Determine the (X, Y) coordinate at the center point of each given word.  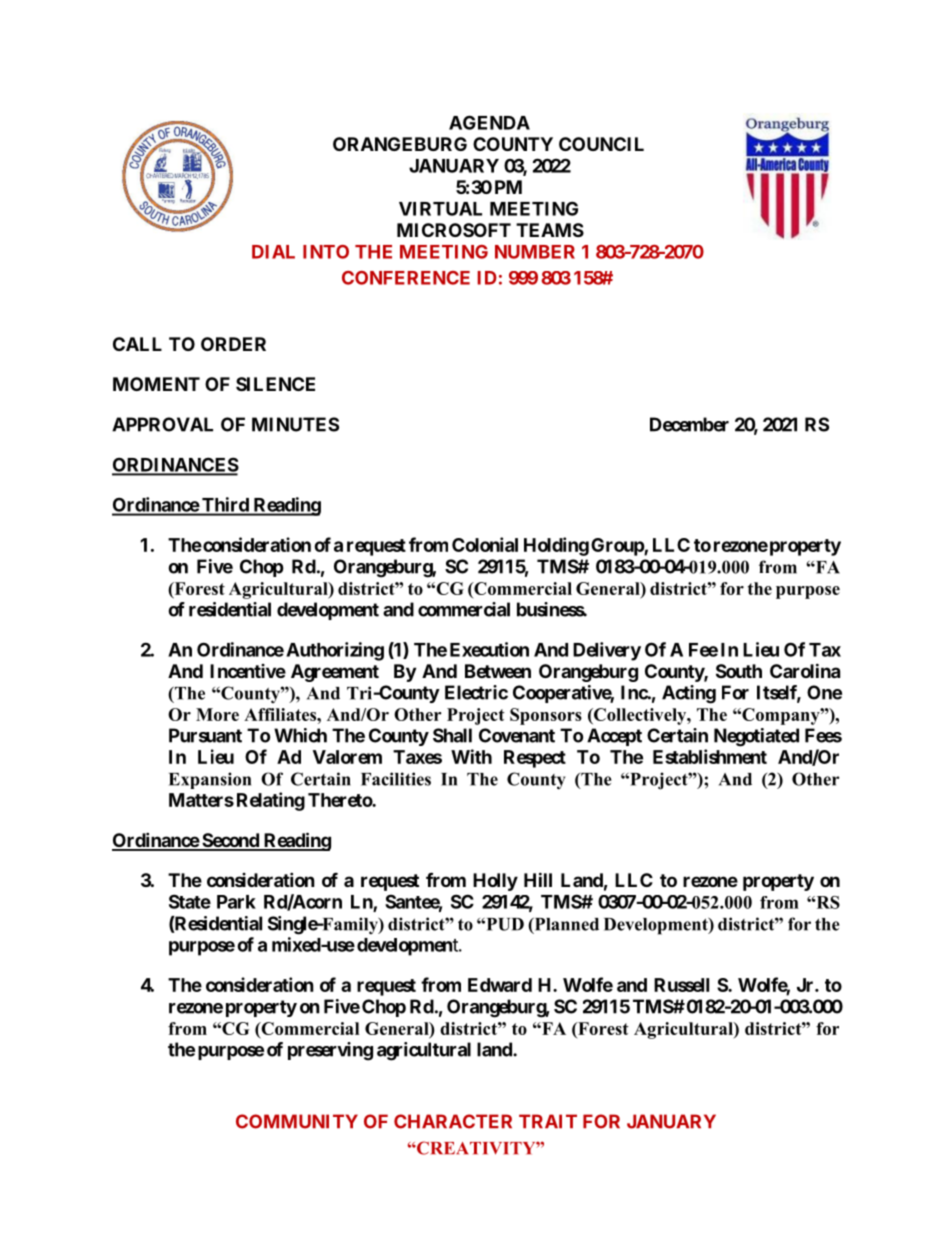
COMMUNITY (297, 1121)
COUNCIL (601, 144)
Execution (489, 649)
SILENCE (275, 384)
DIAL (273, 252)
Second (230, 841)
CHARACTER (453, 1121)
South (739, 671)
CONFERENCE (406, 278)
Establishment (710, 756)
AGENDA (489, 122)
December (689, 424)
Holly (495, 882)
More (217, 714)
